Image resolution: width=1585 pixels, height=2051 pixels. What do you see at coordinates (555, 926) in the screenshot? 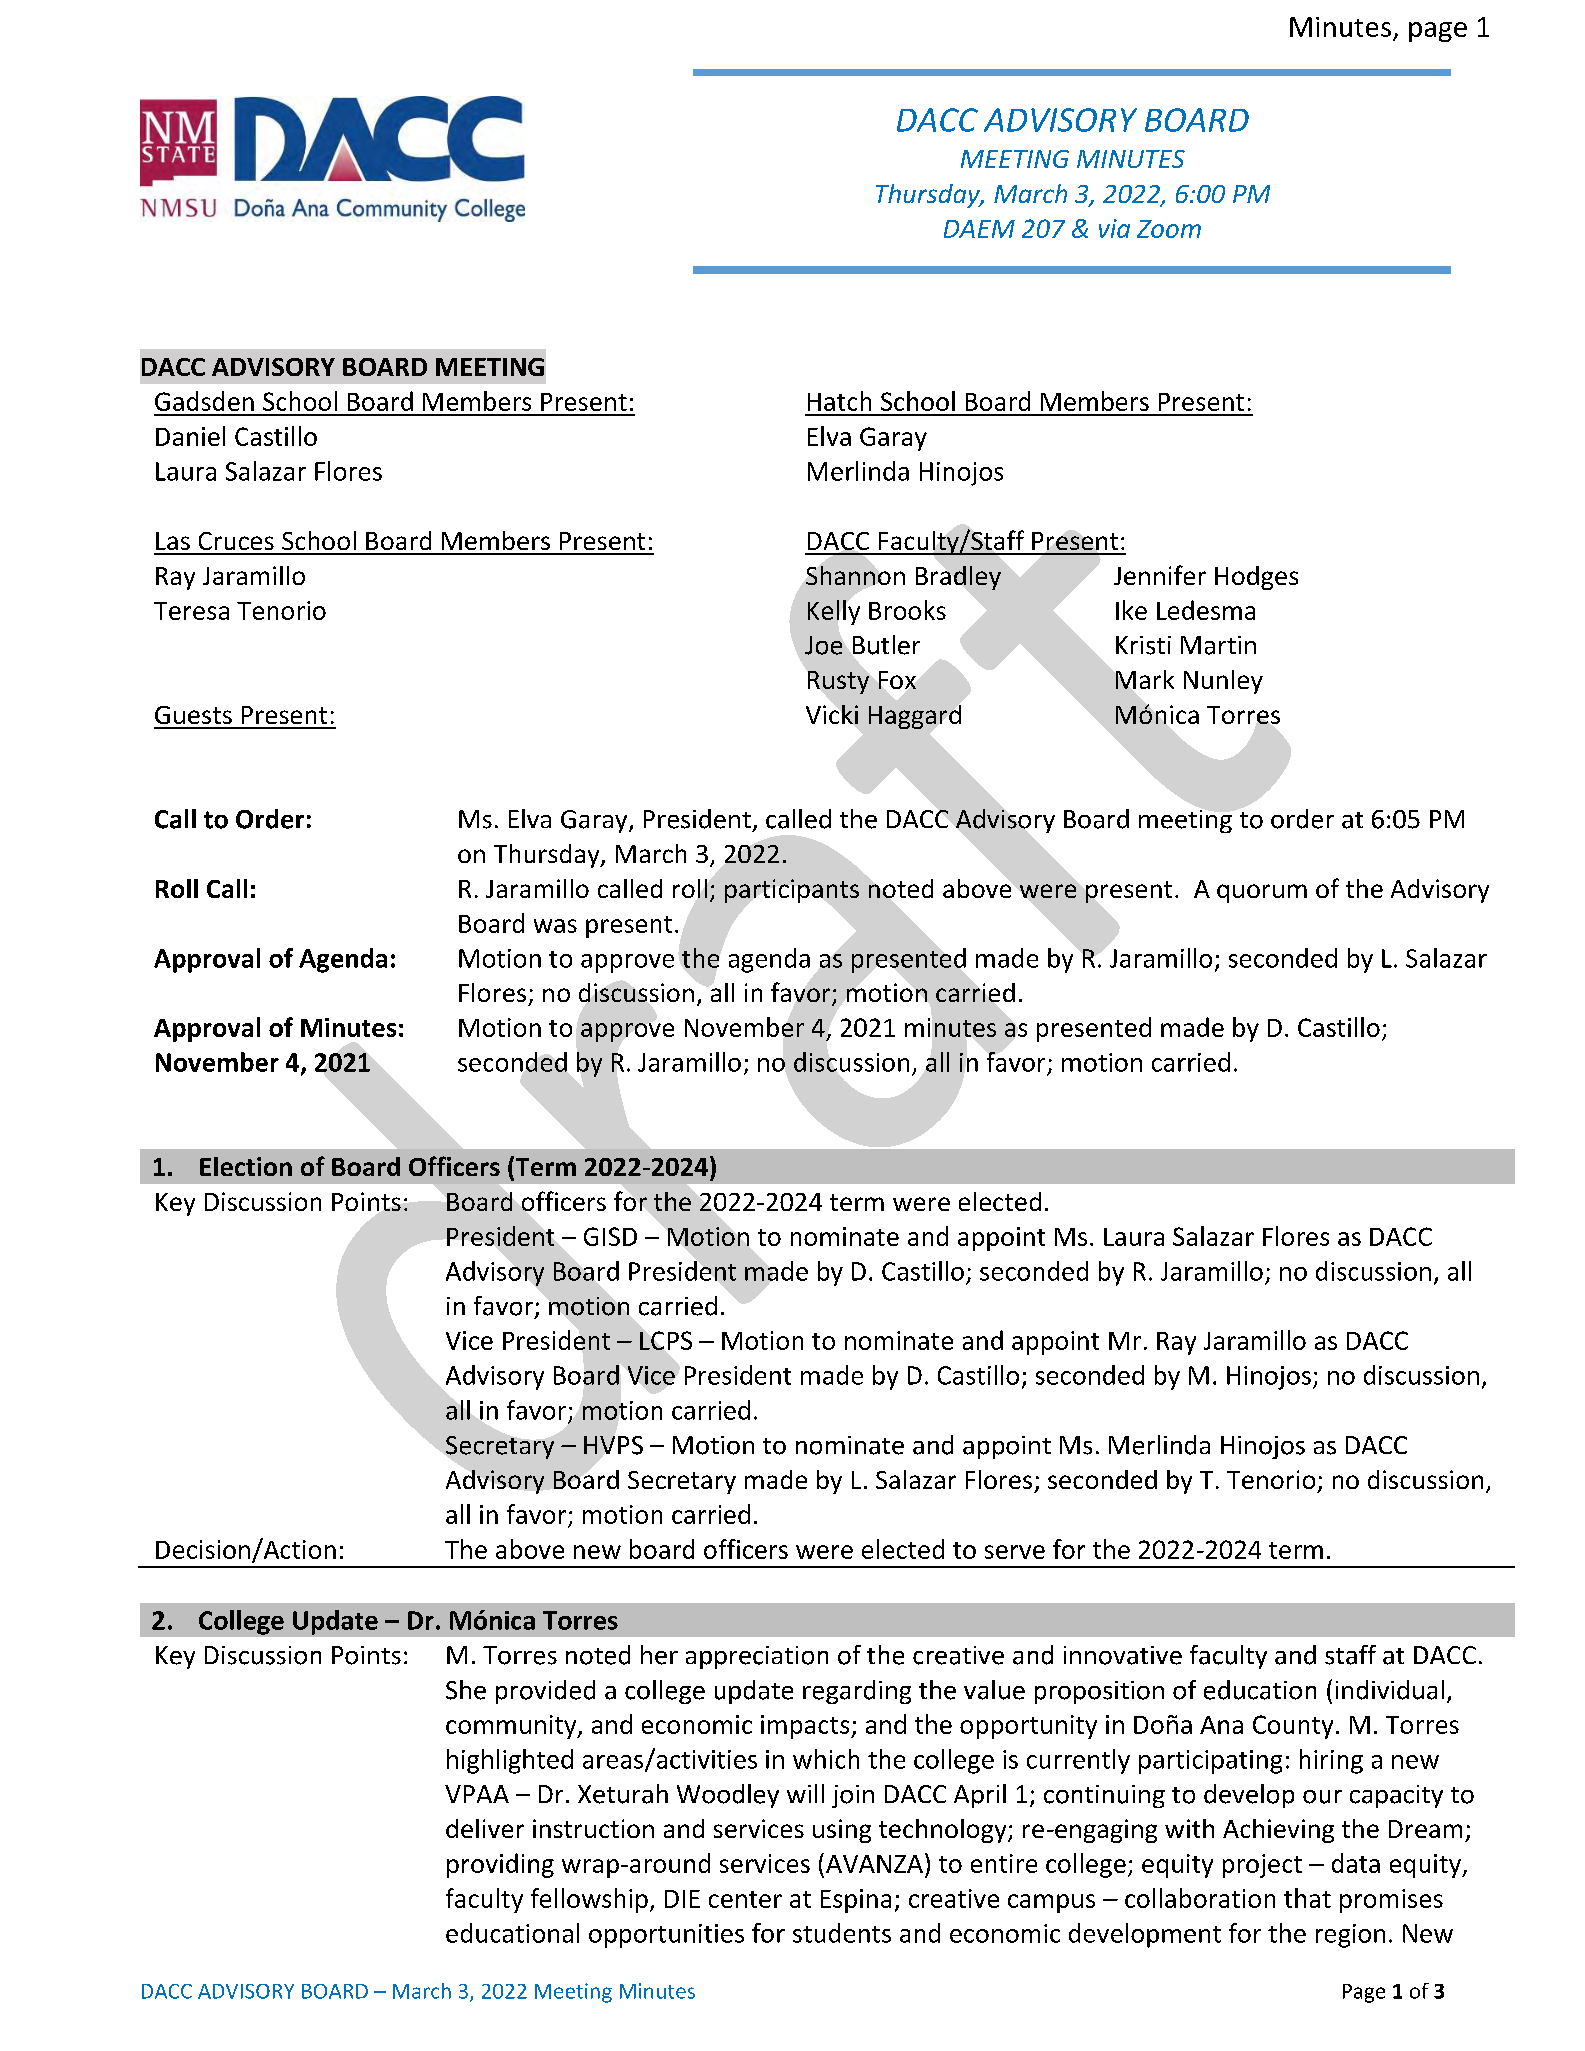
I see `was` at bounding box center [555, 926].
